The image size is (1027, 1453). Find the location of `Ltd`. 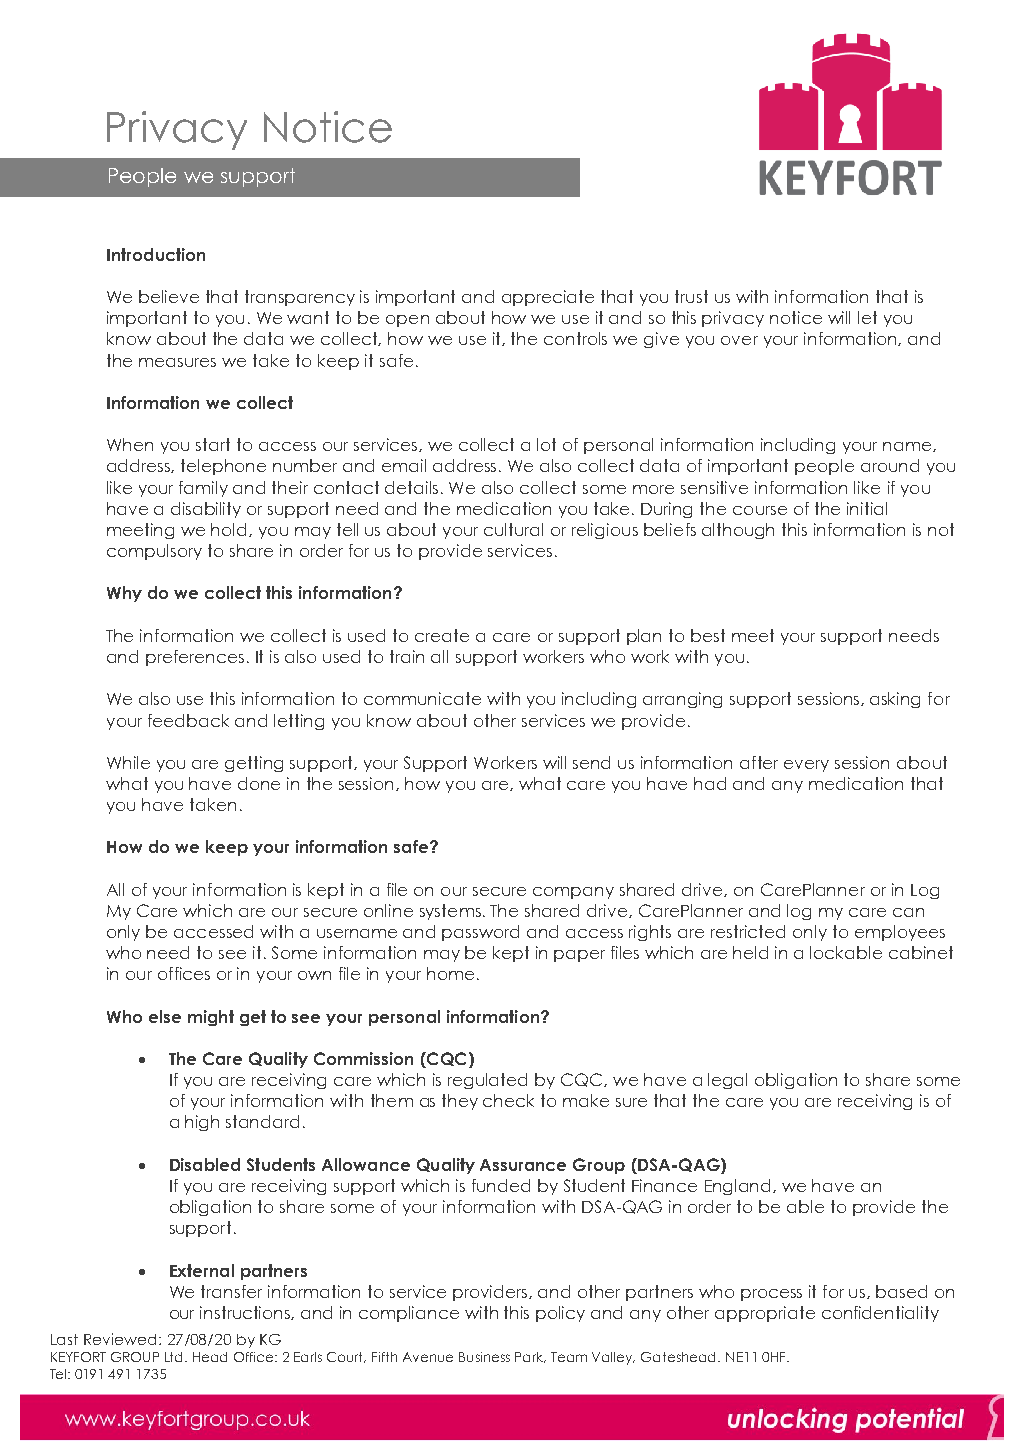

Ltd is located at coordinates (175, 1357).
